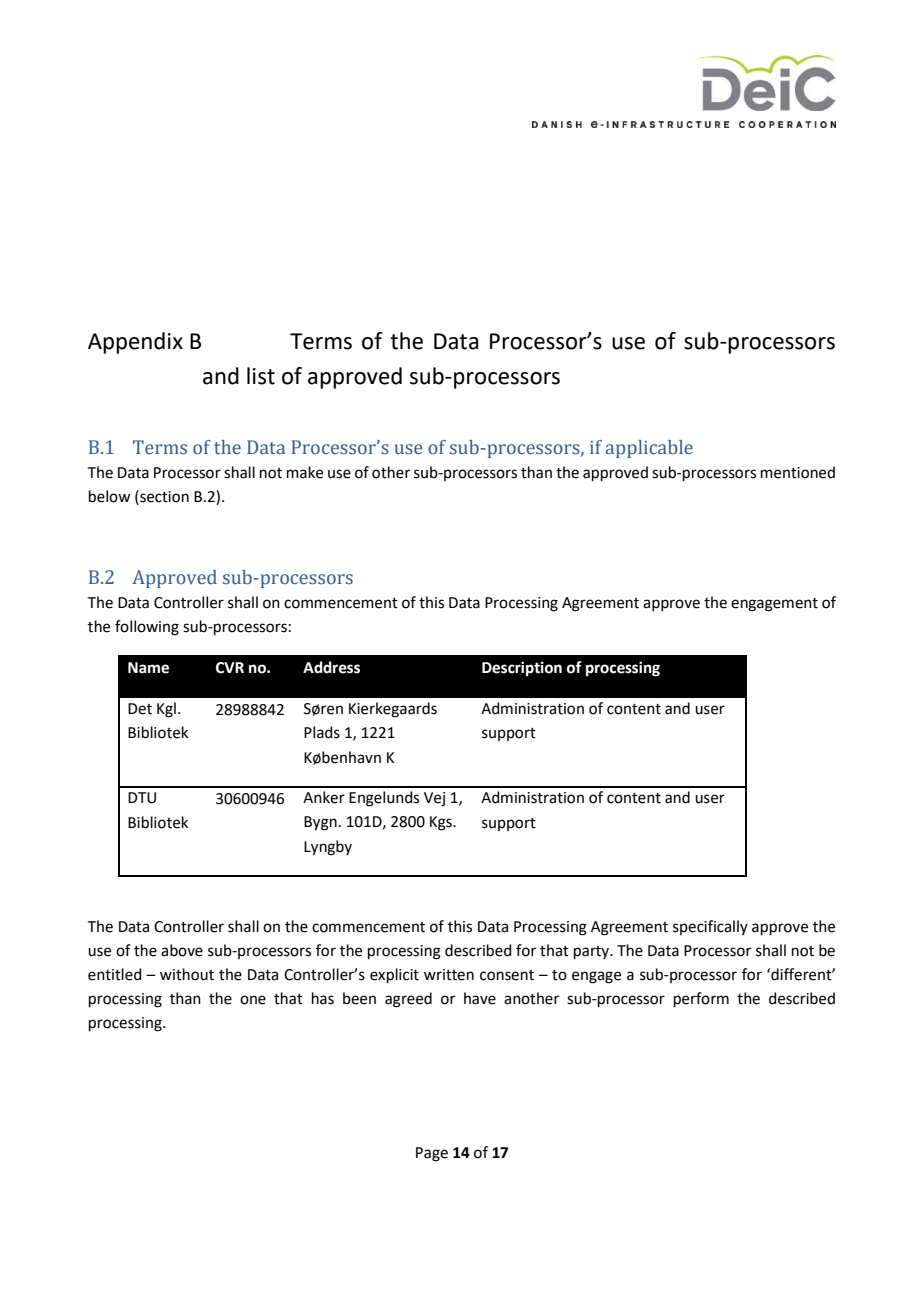 This page has width=924, height=1308. I want to click on Description, so click(522, 669).
